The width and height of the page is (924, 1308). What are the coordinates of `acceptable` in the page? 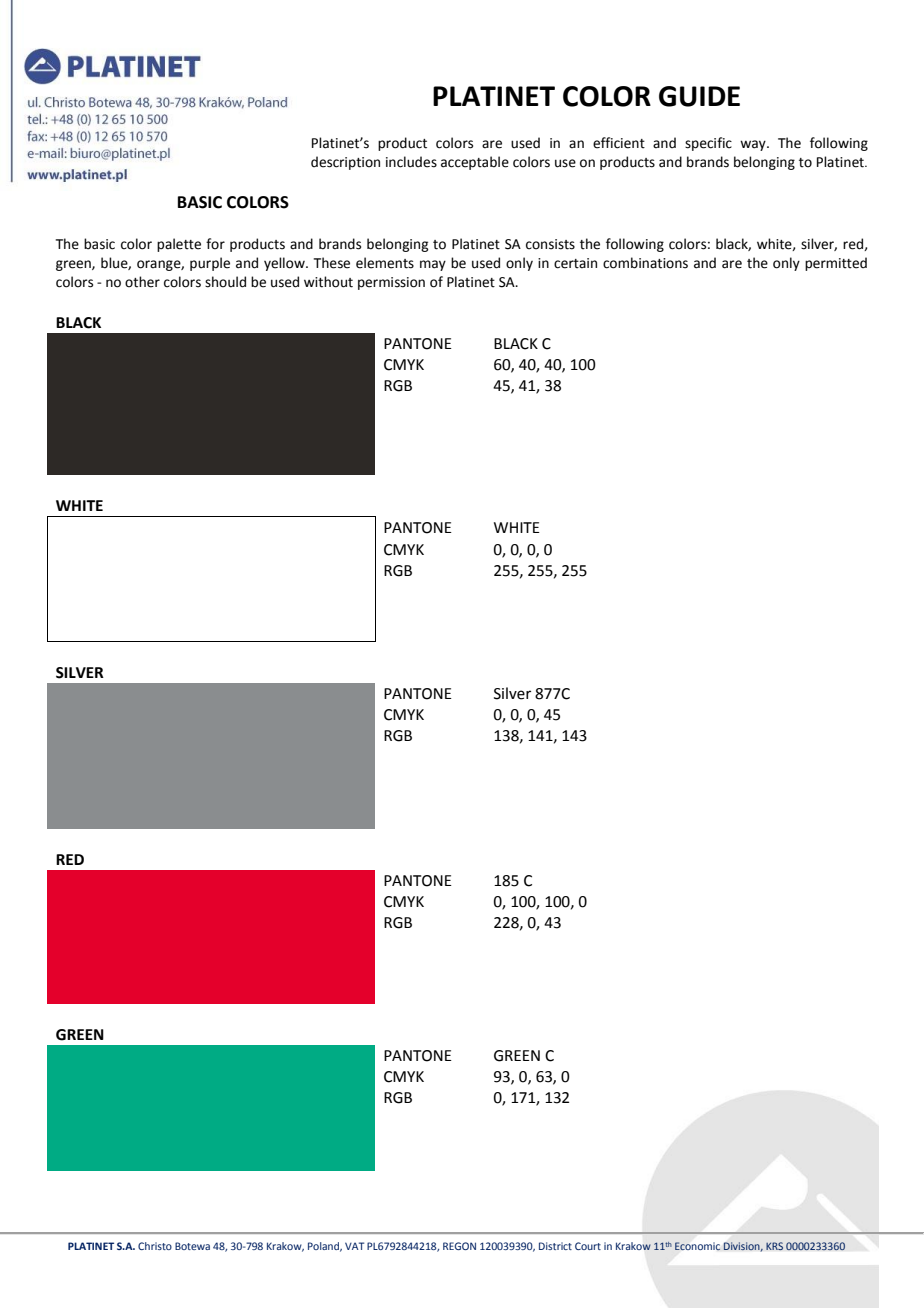 It's located at (475, 163).
